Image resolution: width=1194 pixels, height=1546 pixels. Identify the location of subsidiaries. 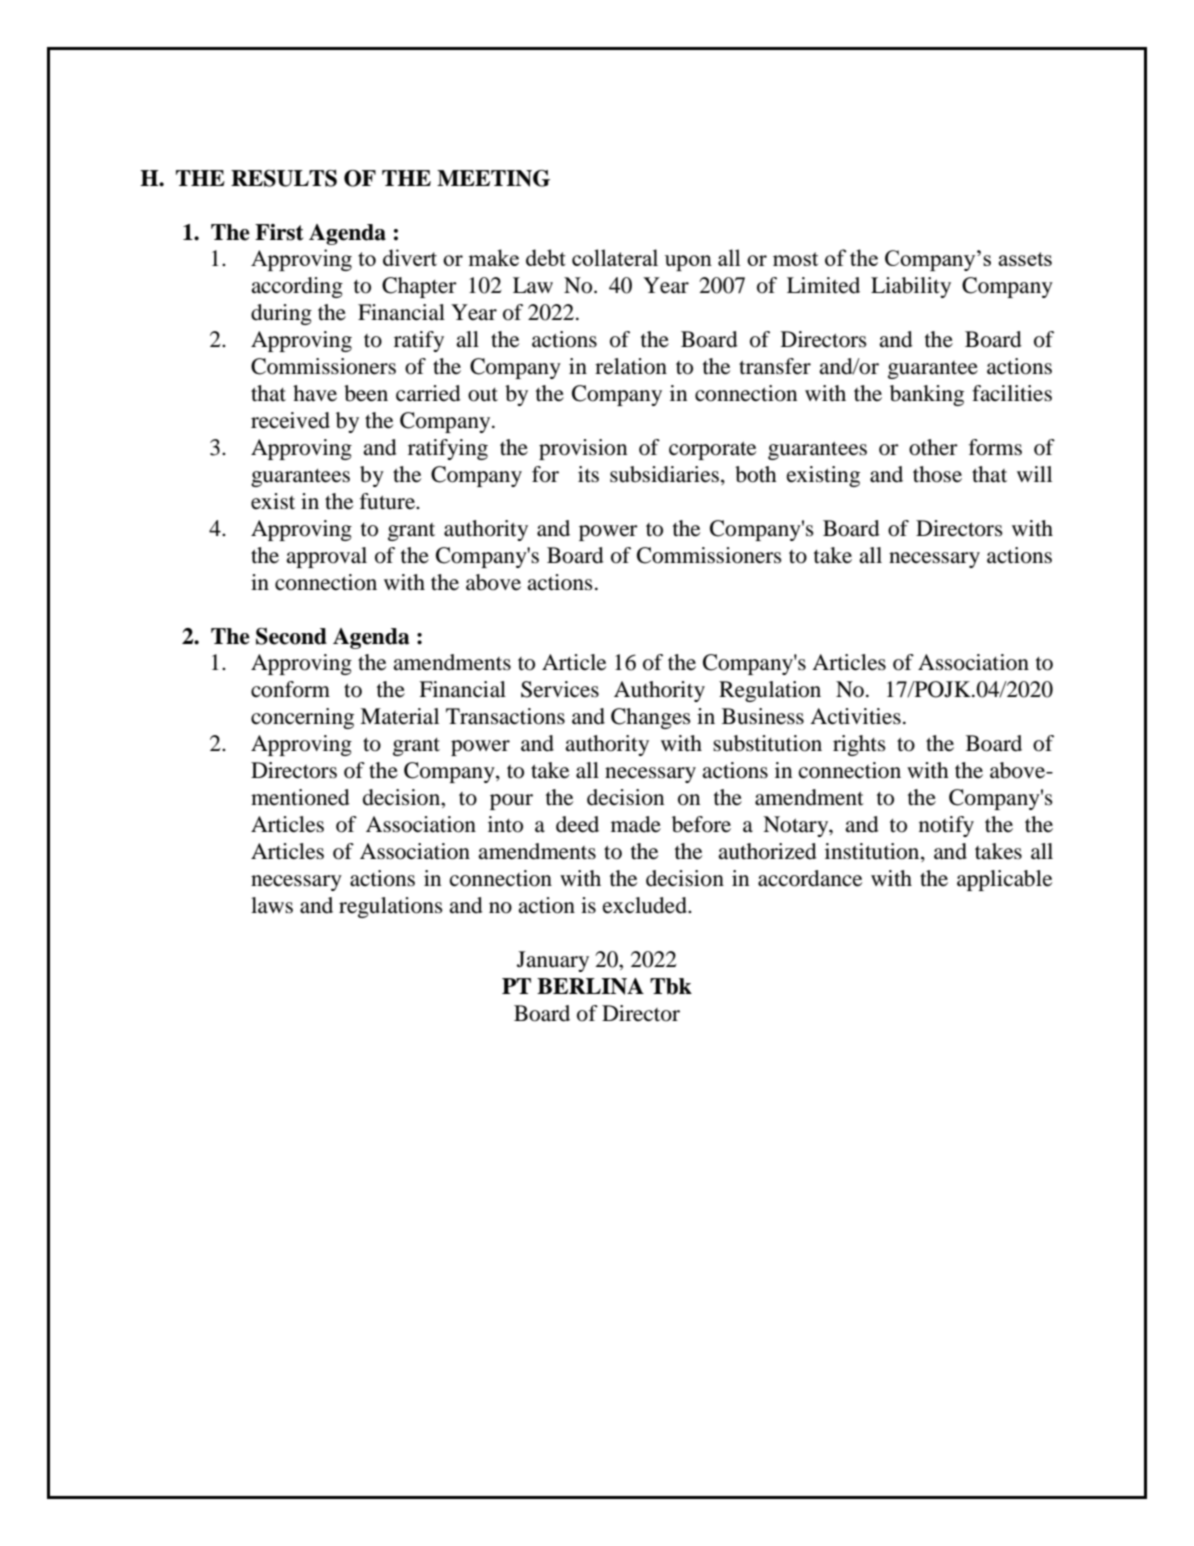
(664, 474).
